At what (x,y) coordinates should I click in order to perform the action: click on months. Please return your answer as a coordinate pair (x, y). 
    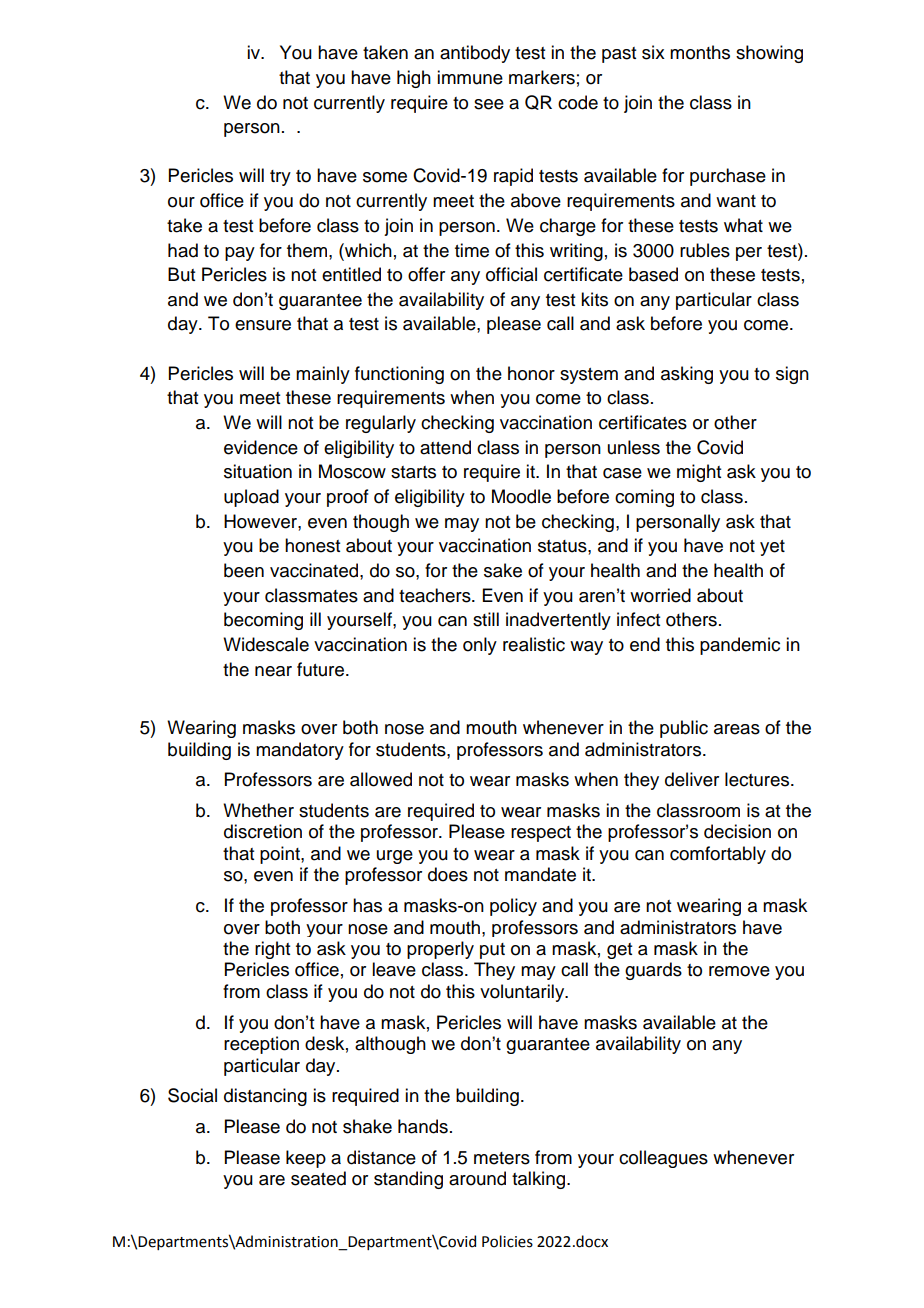
    Looking at the image, I should click on (700, 52).
